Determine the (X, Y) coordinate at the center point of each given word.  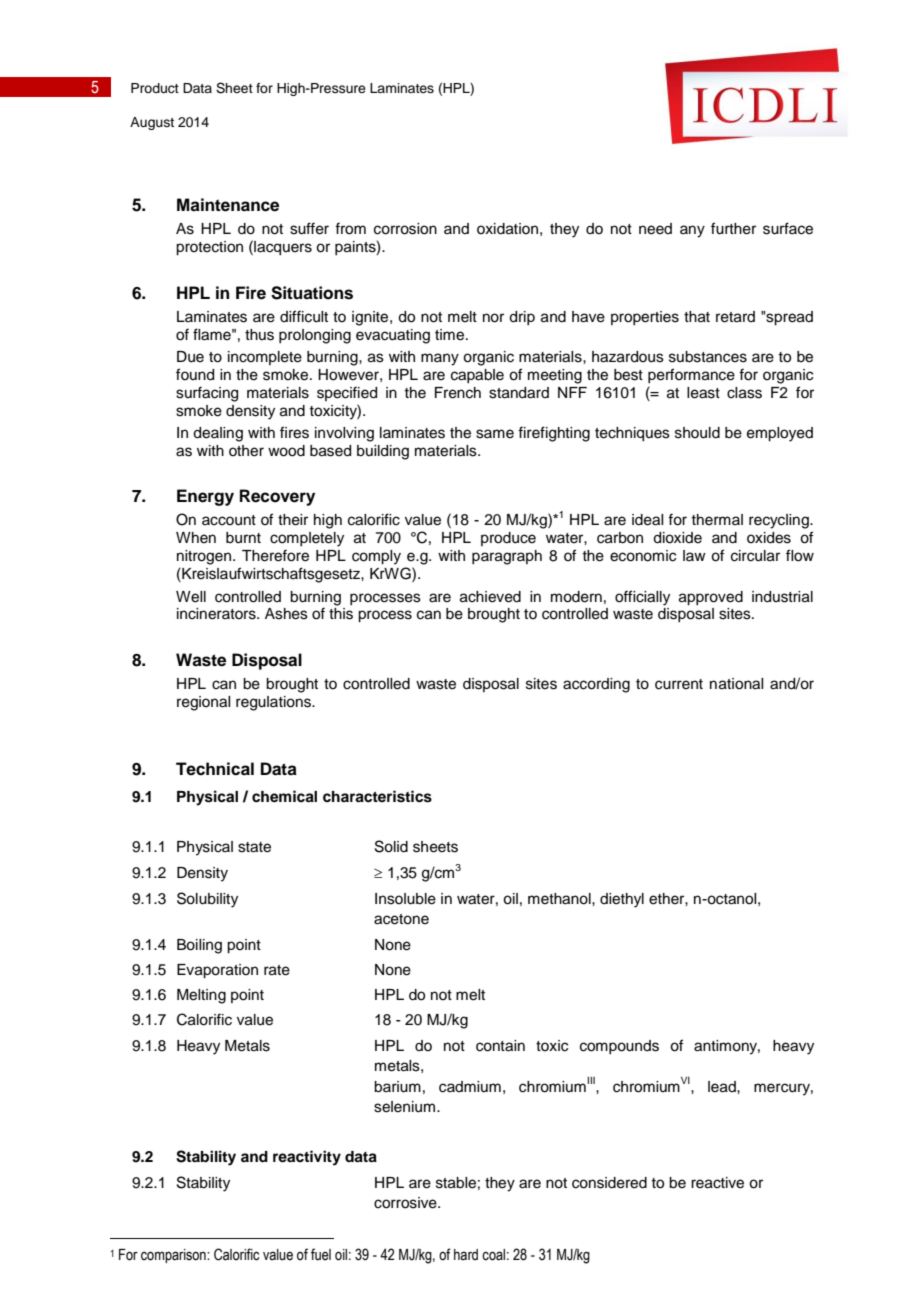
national (736, 684)
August (152, 123)
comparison (174, 1256)
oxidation (507, 229)
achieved (490, 597)
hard (466, 1254)
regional (203, 703)
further (733, 228)
